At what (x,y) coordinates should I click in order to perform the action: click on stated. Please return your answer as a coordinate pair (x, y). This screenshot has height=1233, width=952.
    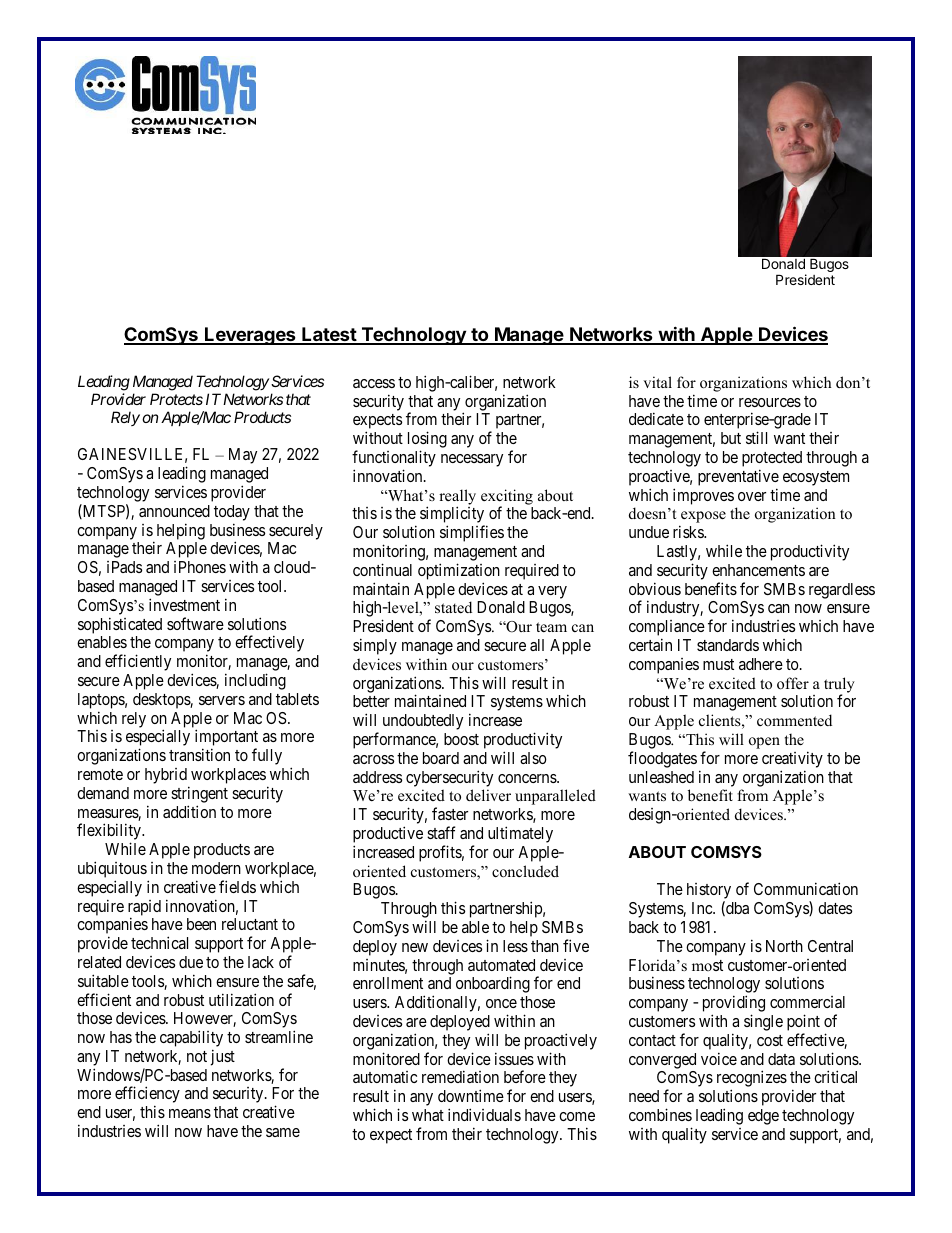
    Looking at the image, I should click on (453, 607).
